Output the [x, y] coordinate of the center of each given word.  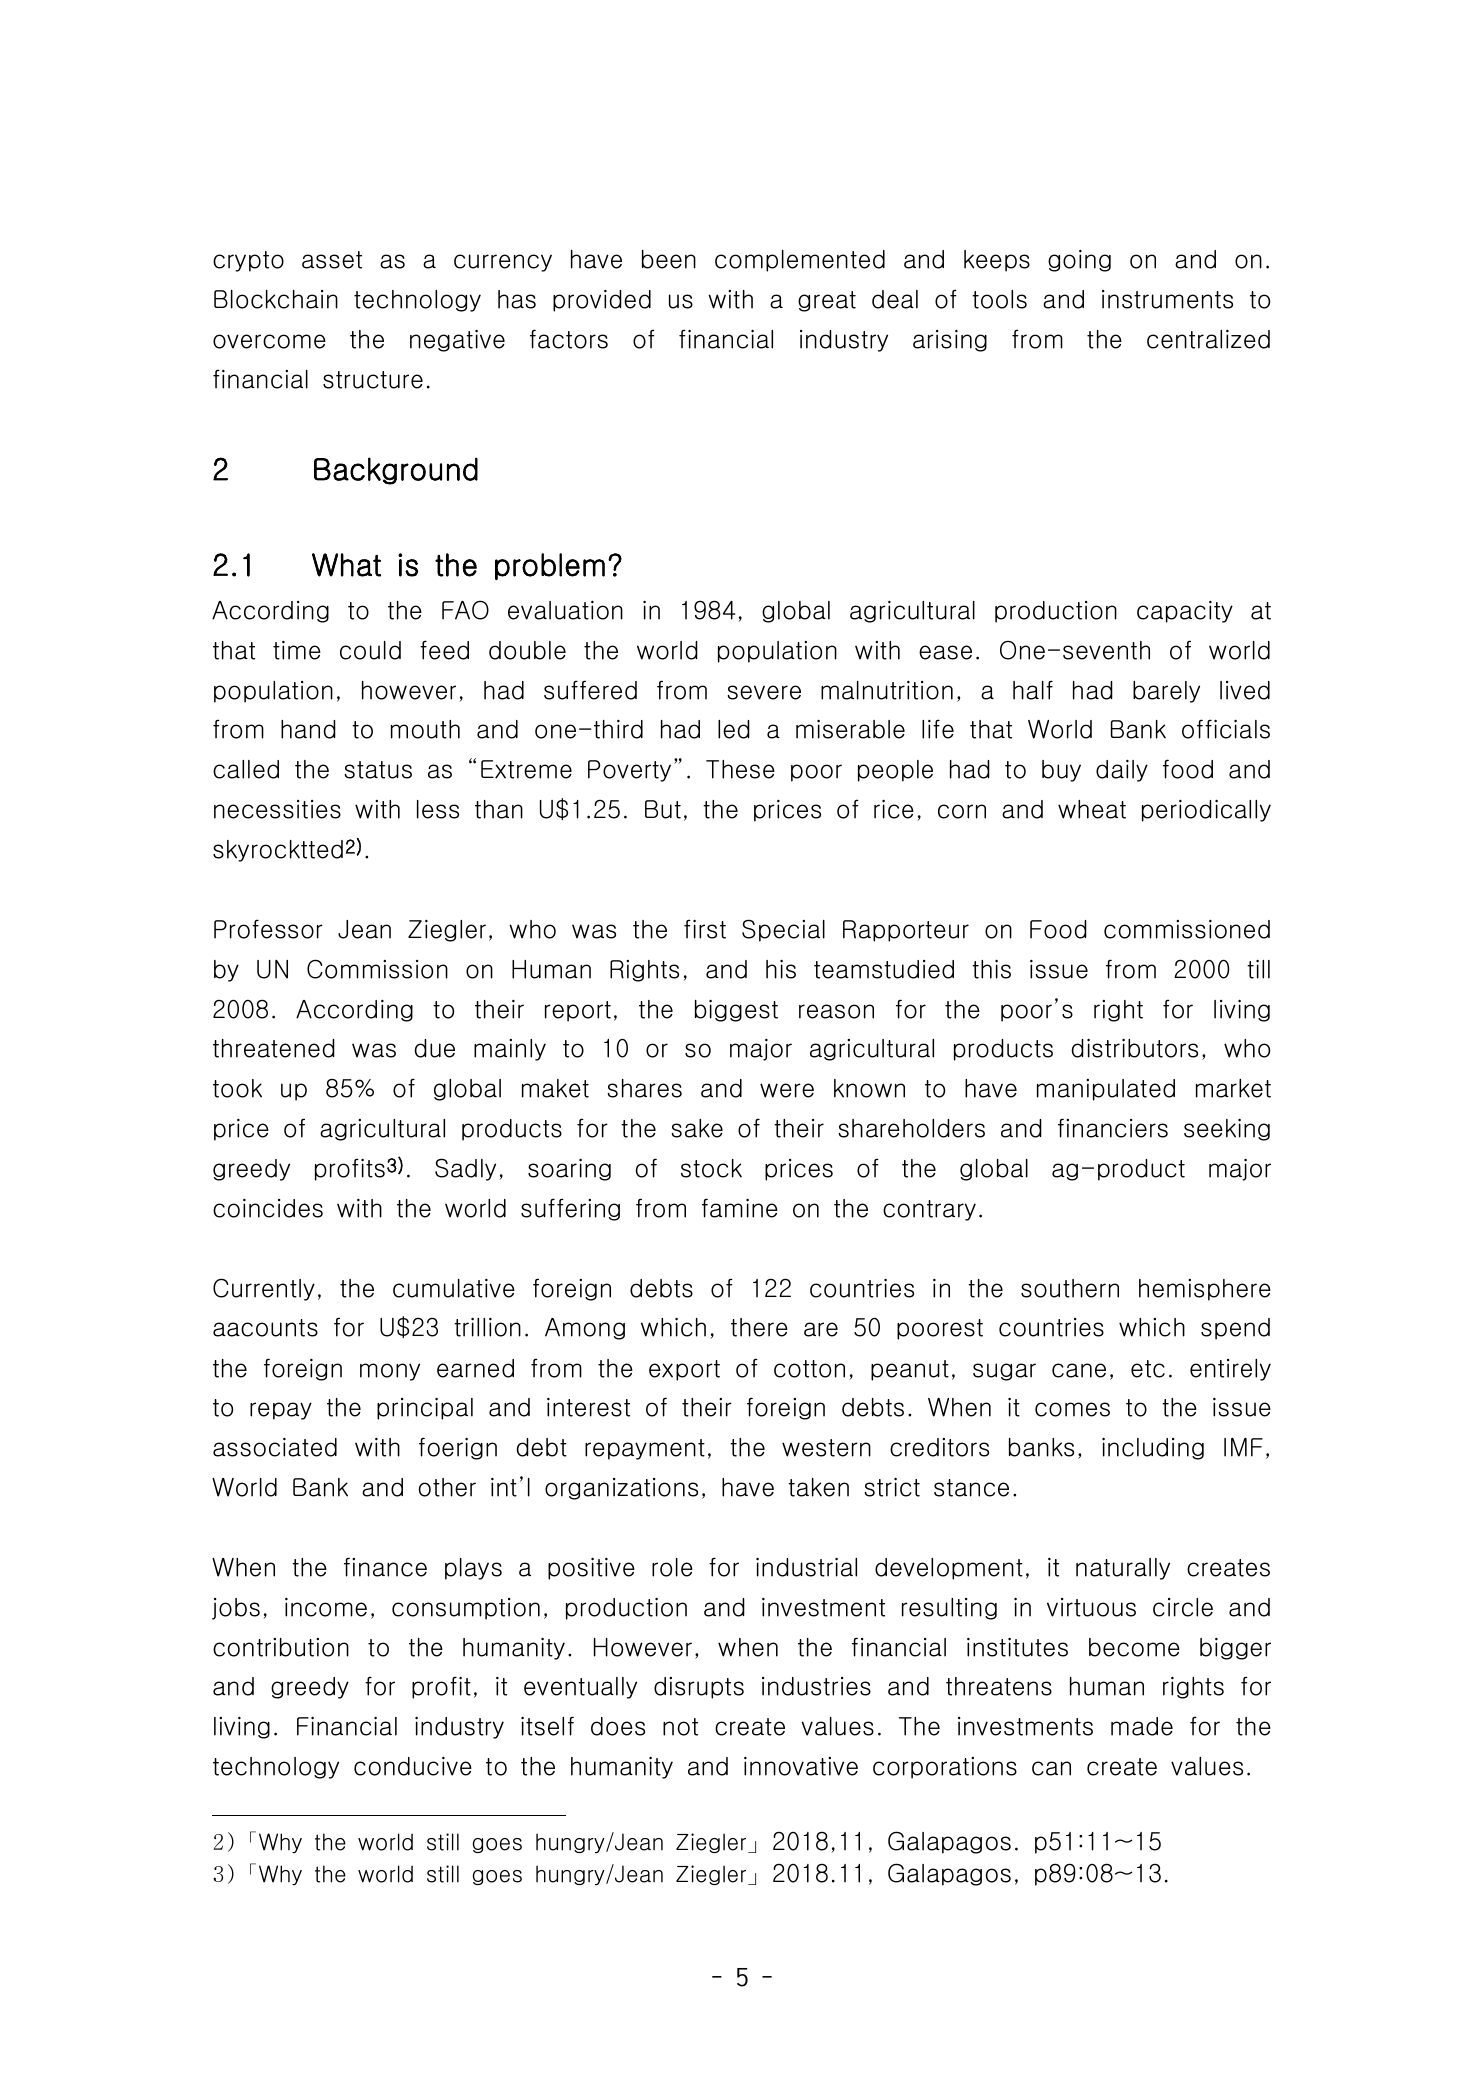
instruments [1167, 299]
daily [1122, 771]
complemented [800, 261]
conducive [413, 1766]
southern [1070, 1288]
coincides [268, 1208]
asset [332, 260]
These [740, 769]
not [680, 1727]
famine [740, 1208]
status [378, 770]
